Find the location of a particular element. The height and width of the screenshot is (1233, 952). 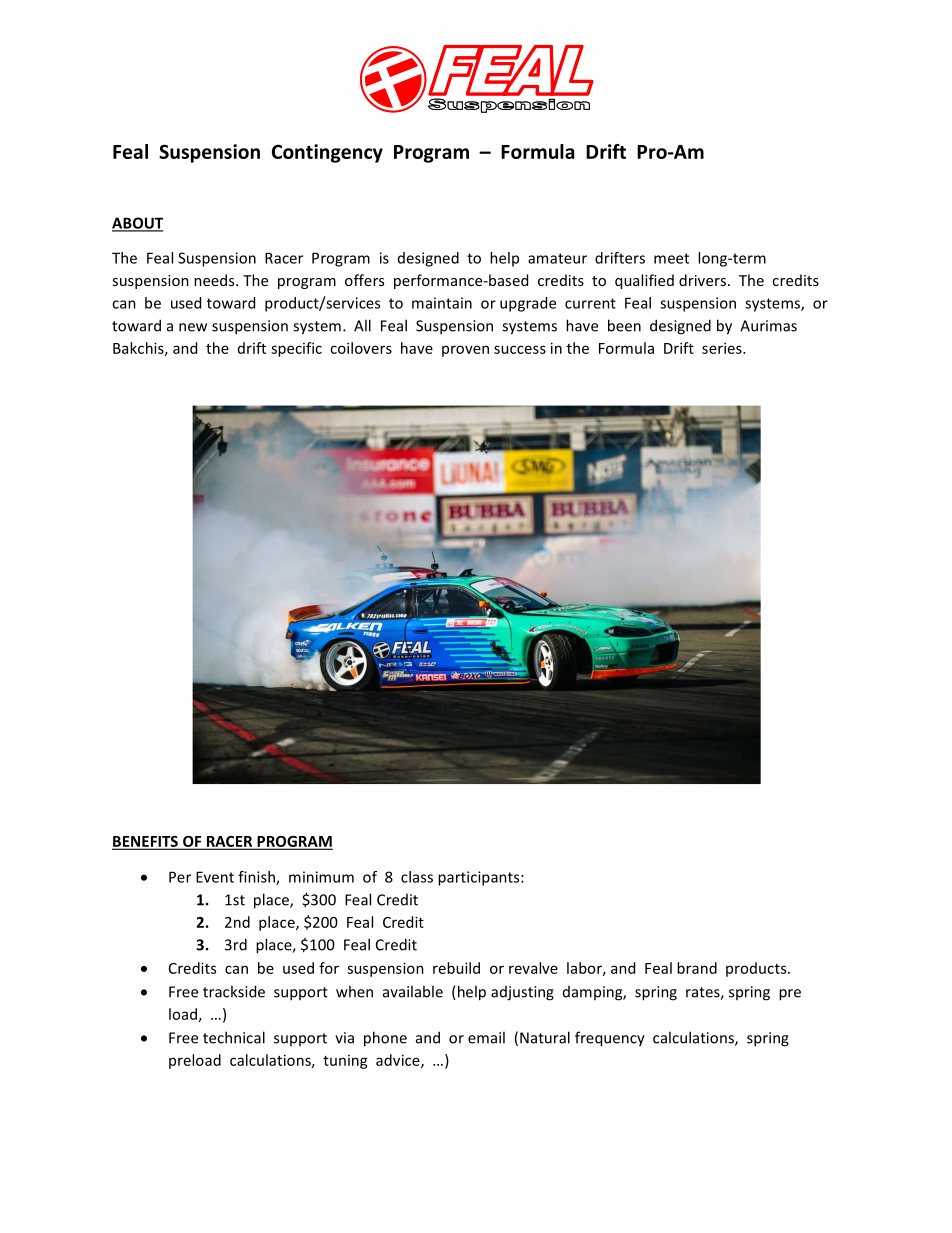

Contingency is located at coordinates (327, 153).
